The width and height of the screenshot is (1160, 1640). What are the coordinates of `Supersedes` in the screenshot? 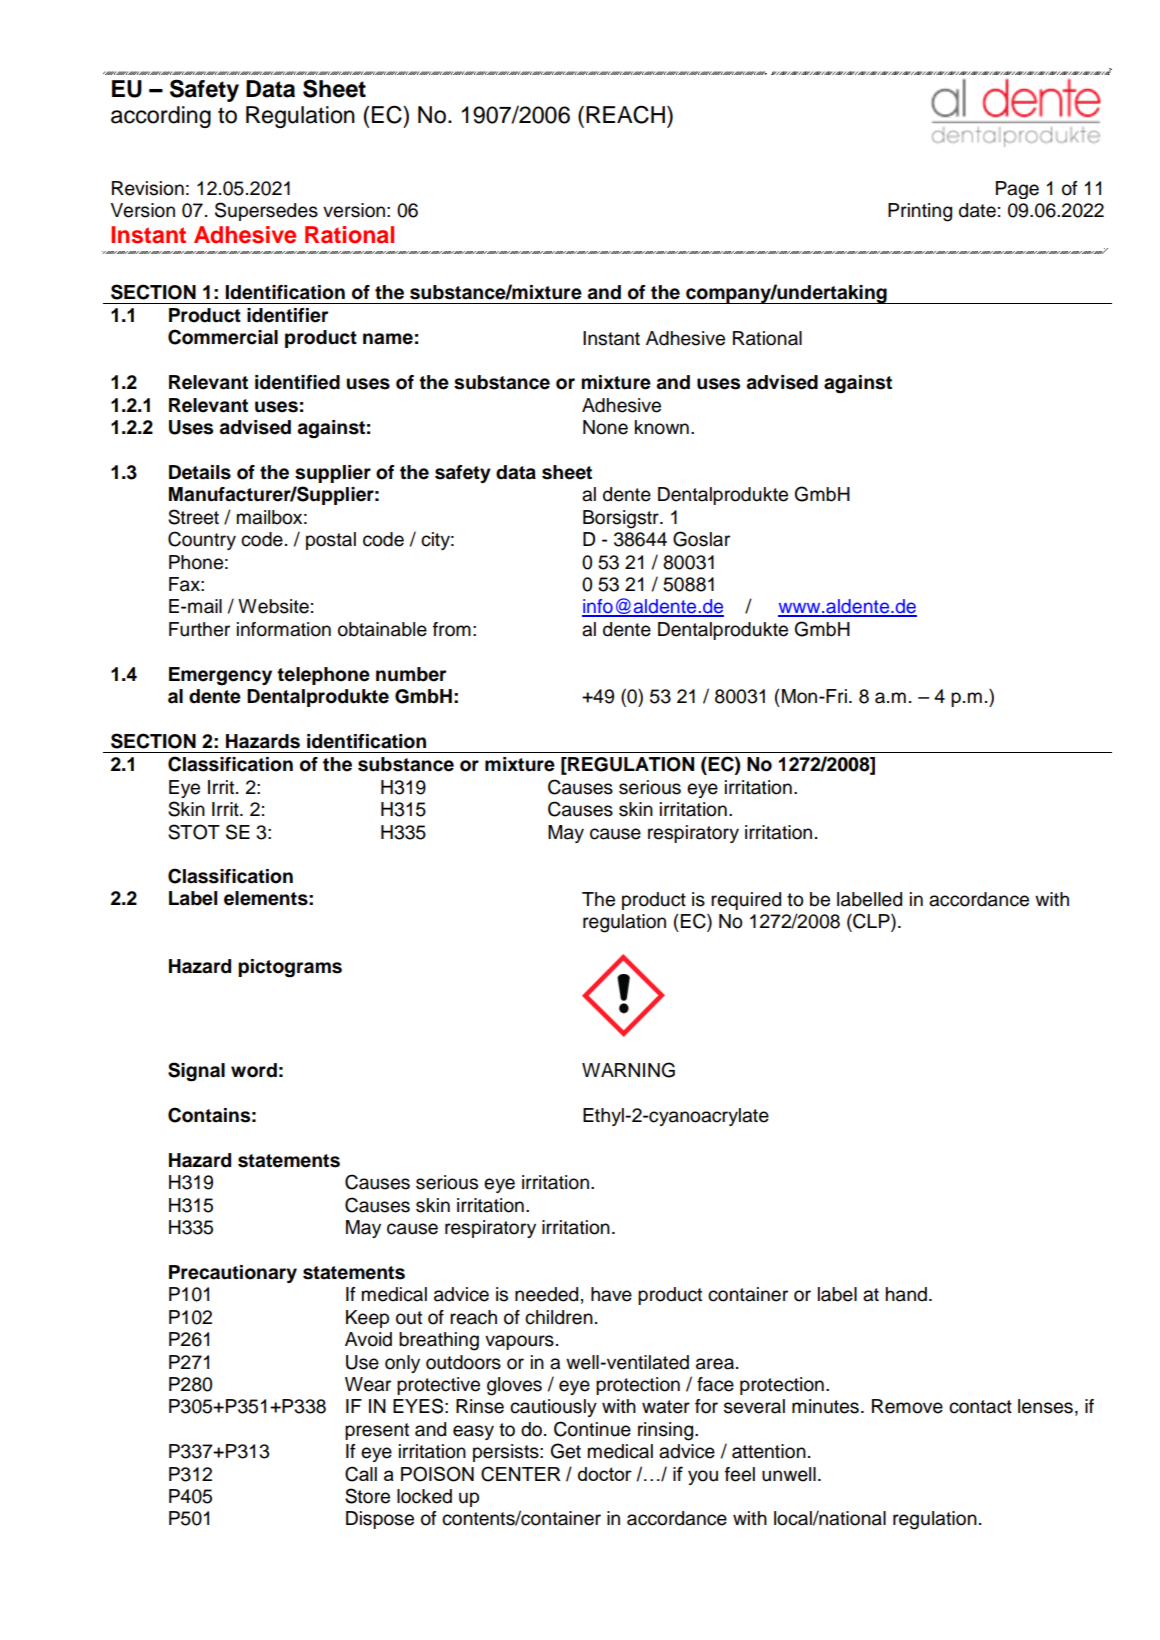 It's located at (266, 211).
